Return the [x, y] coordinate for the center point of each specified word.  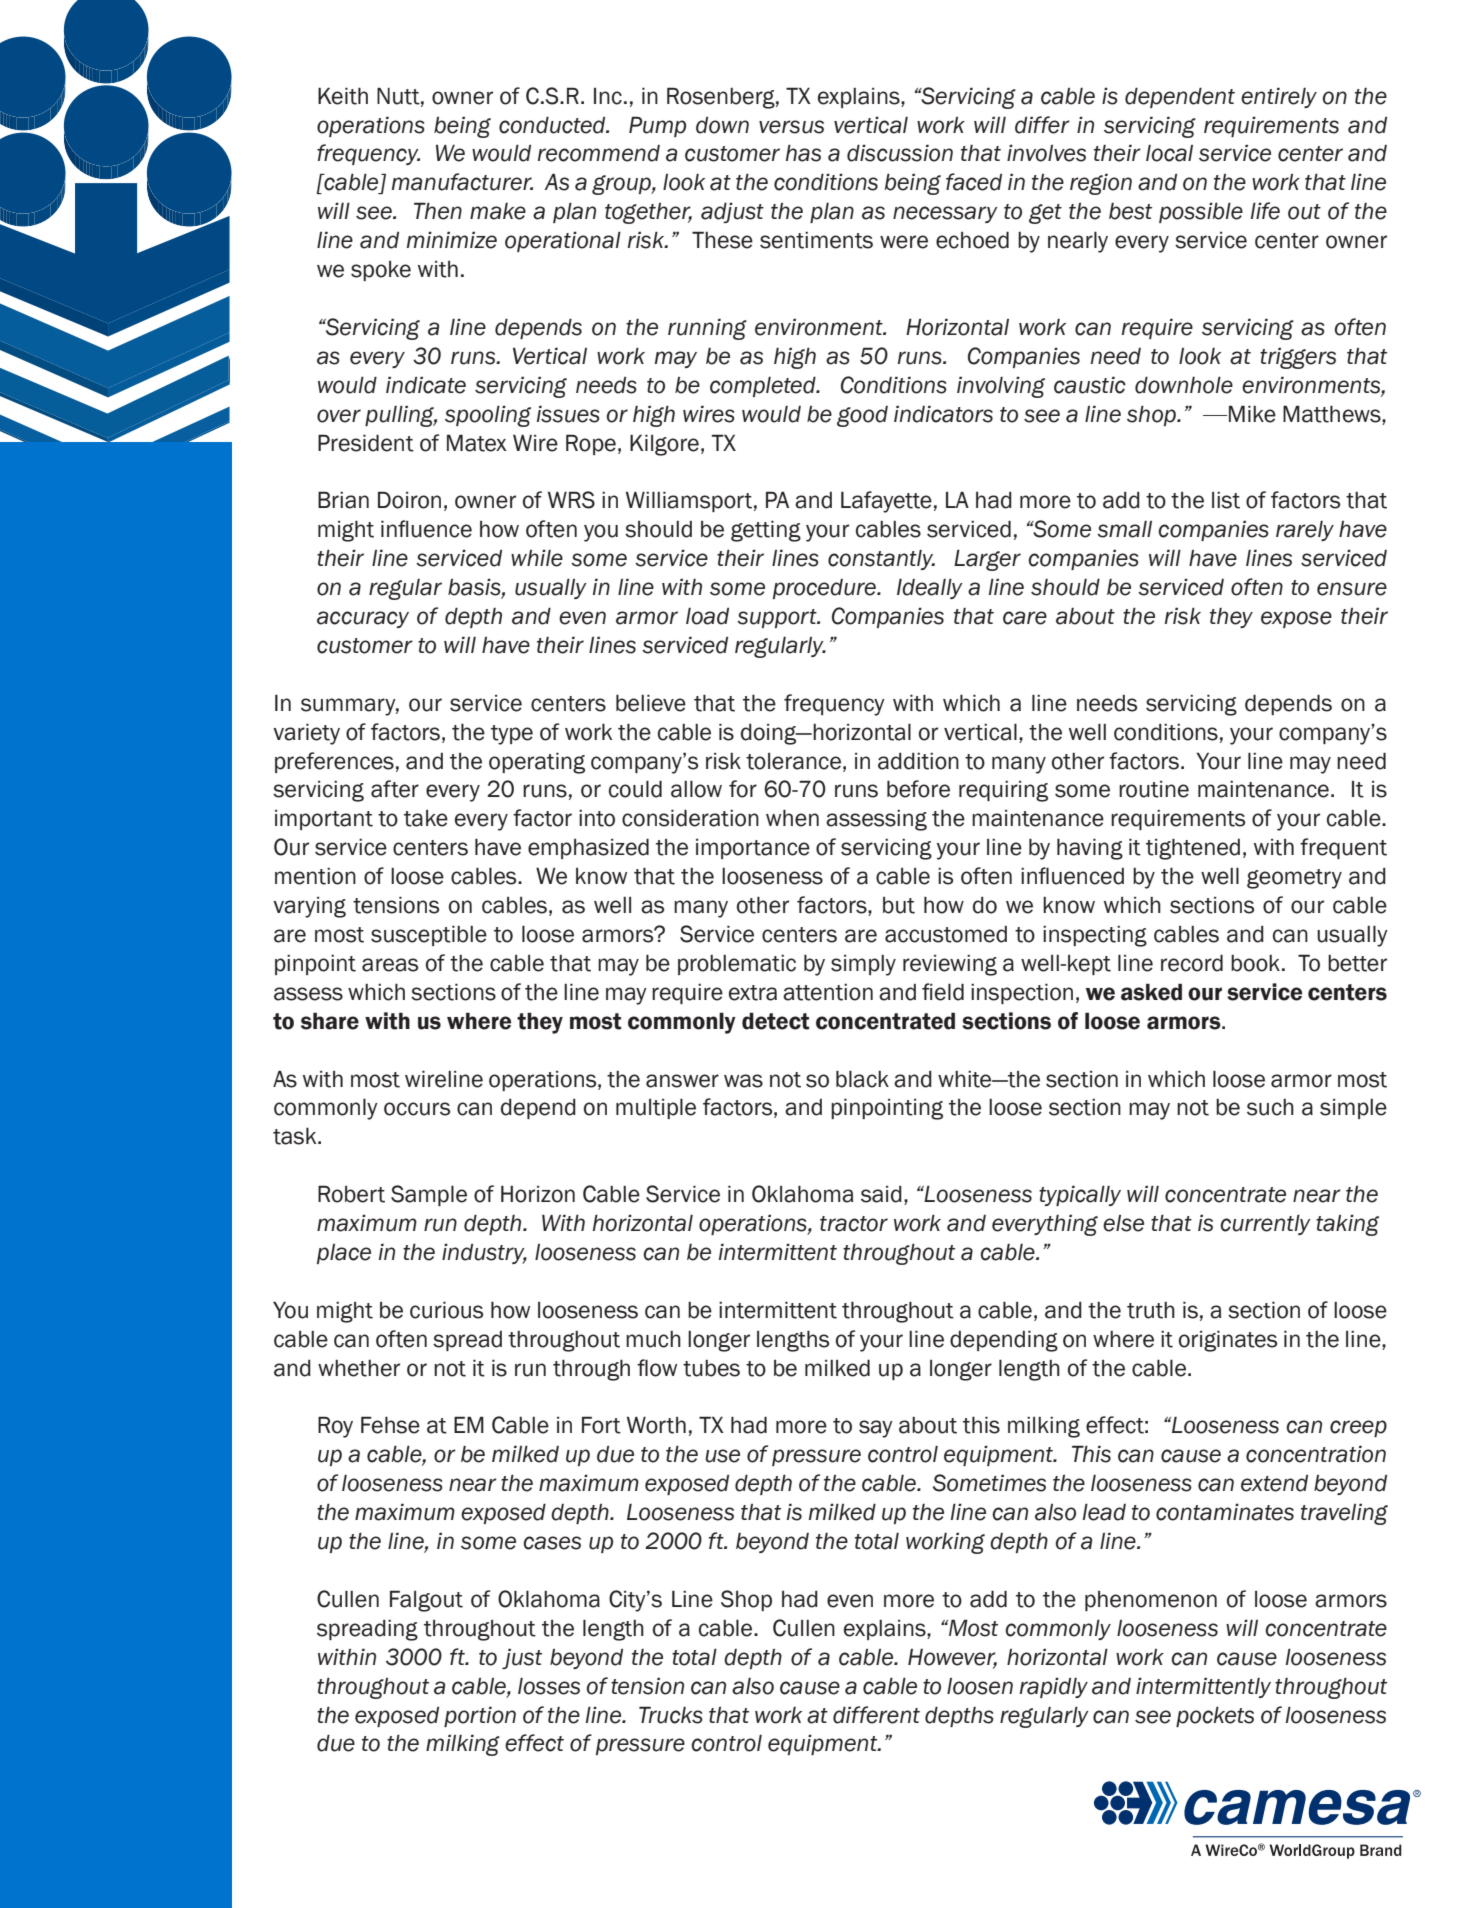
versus [791, 127]
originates [1228, 1341]
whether [359, 1368]
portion [480, 1716]
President [366, 443]
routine [1154, 789]
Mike [1252, 414]
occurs [417, 1109]
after [395, 789]
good [862, 416]
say [876, 1429]
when [792, 818]
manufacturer [462, 182]
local [1169, 153]
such [1270, 1107]
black [862, 1079]
